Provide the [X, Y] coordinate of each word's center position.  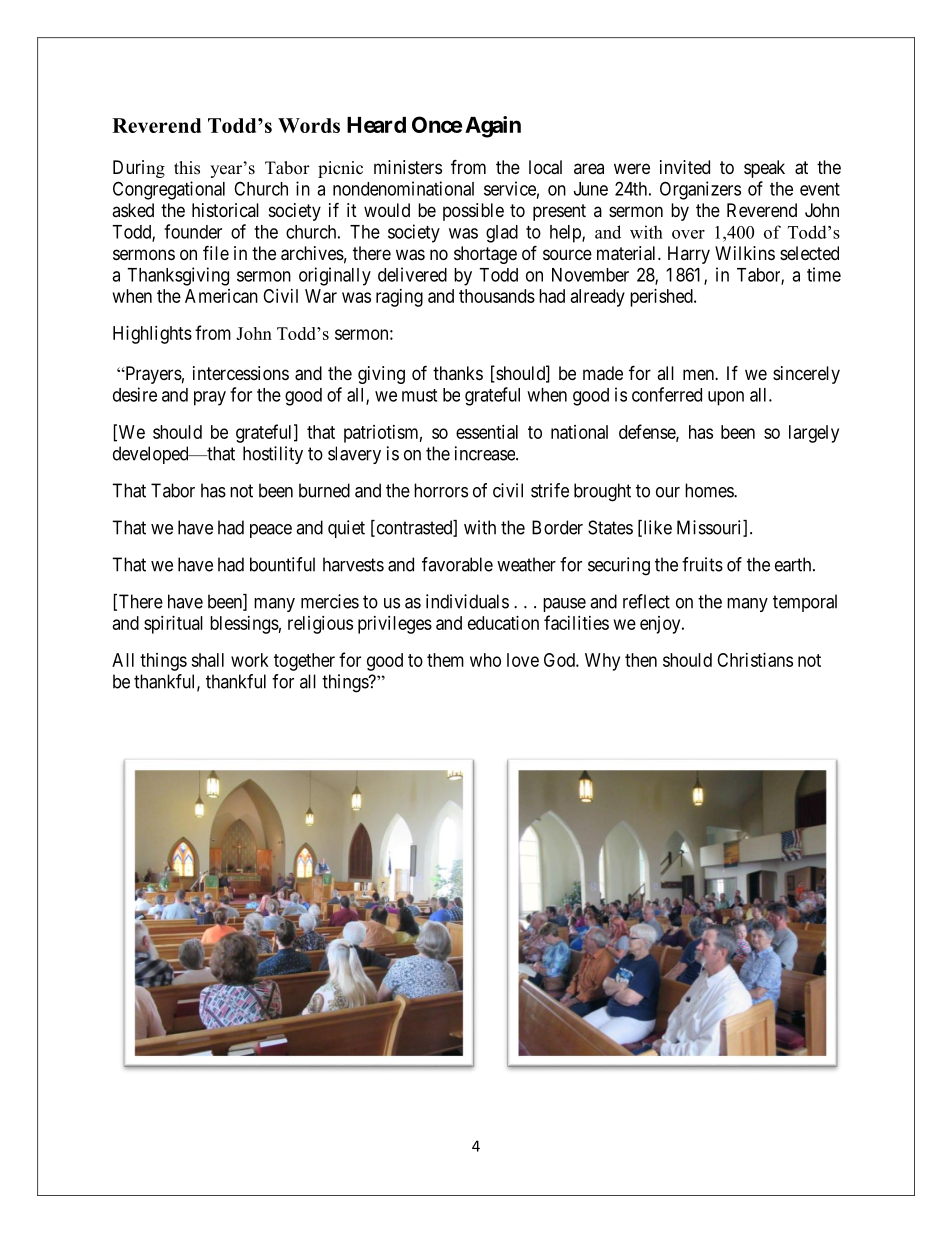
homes [710, 490]
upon [726, 398]
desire [135, 394]
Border [557, 527]
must [419, 395]
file [216, 252]
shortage [485, 255]
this [187, 168]
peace [271, 531]
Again [493, 127]
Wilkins [745, 253]
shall [207, 660]
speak [764, 169]
